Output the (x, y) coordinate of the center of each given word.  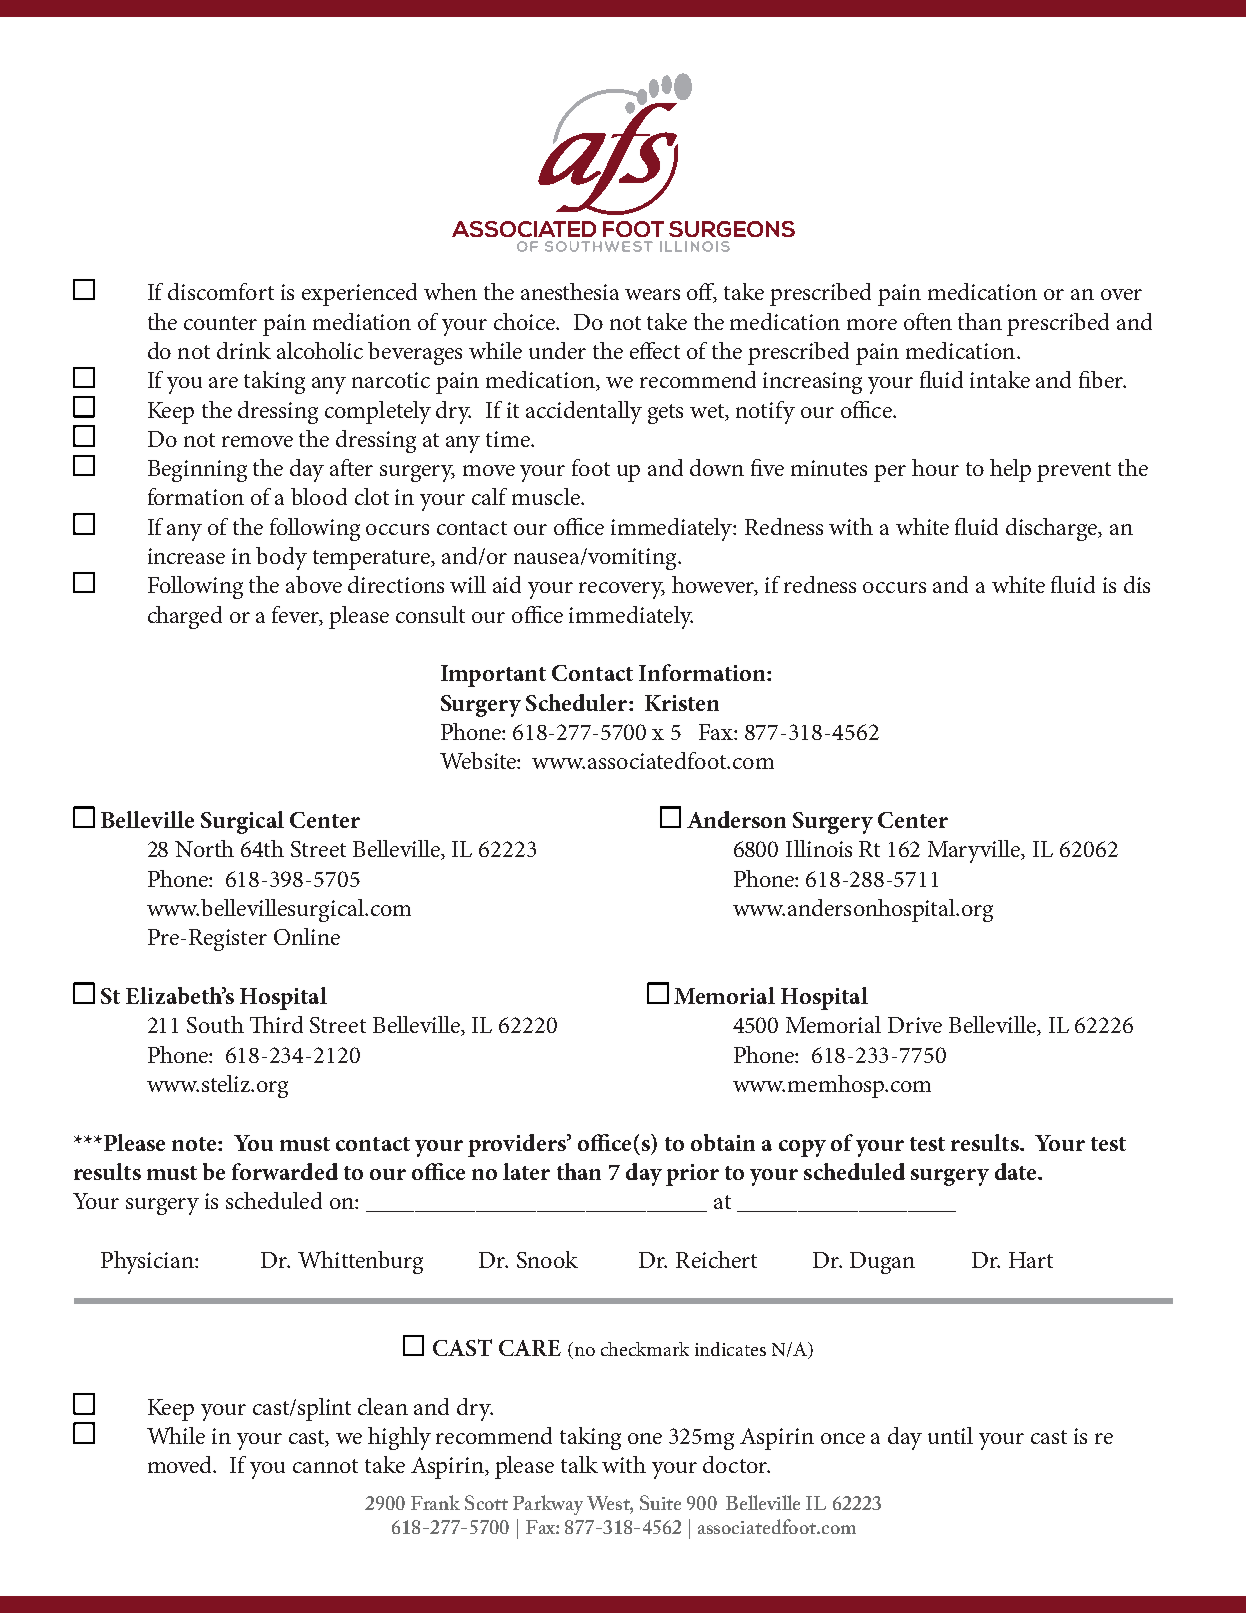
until (950, 1435)
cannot (325, 1466)
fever (297, 616)
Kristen (682, 703)
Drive (915, 1025)
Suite (660, 1502)
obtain (723, 1142)
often (928, 321)
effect (655, 350)
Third (276, 1024)
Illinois (819, 848)
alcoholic (320, 350)
